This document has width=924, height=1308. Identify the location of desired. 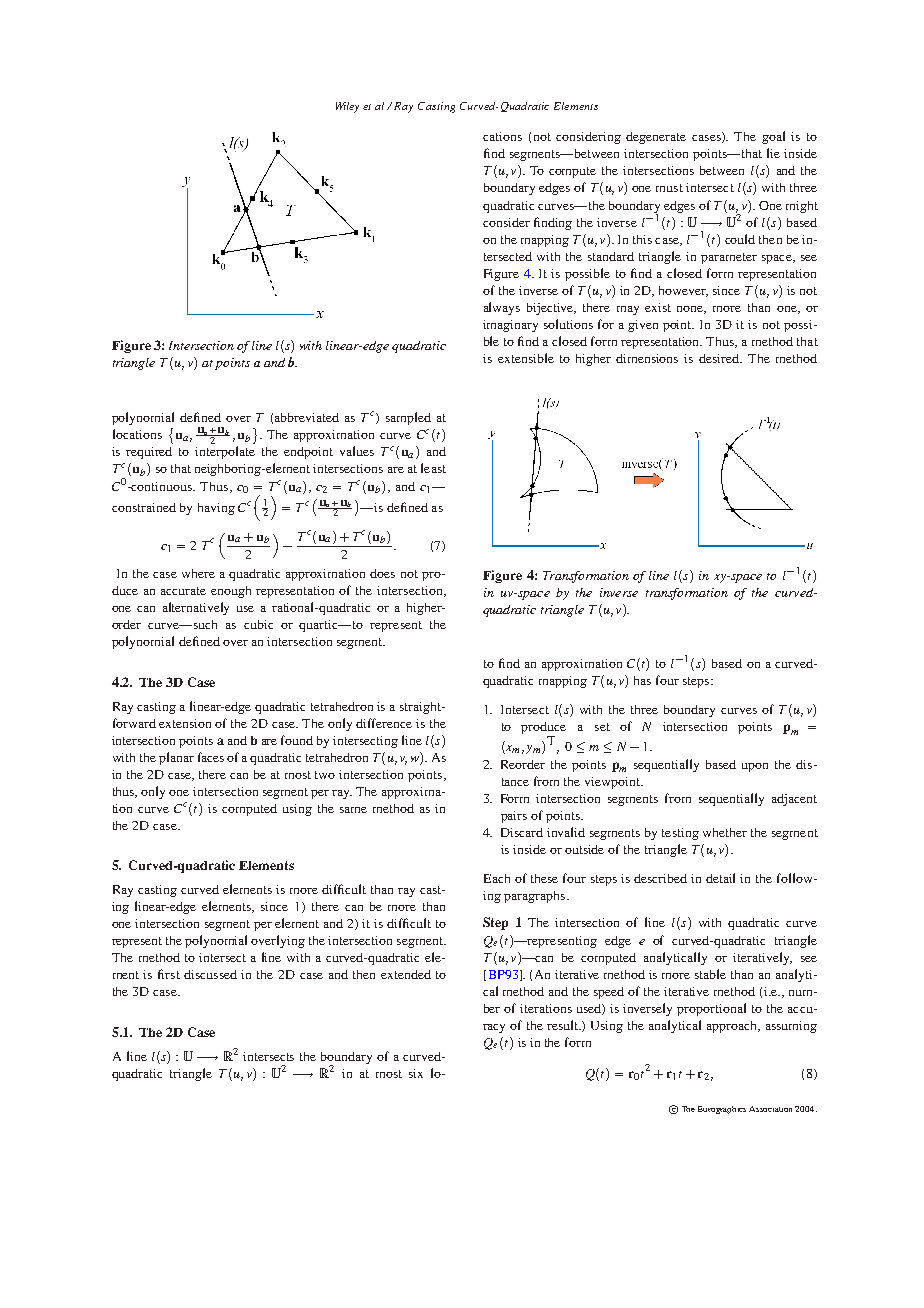
(720, 358).
